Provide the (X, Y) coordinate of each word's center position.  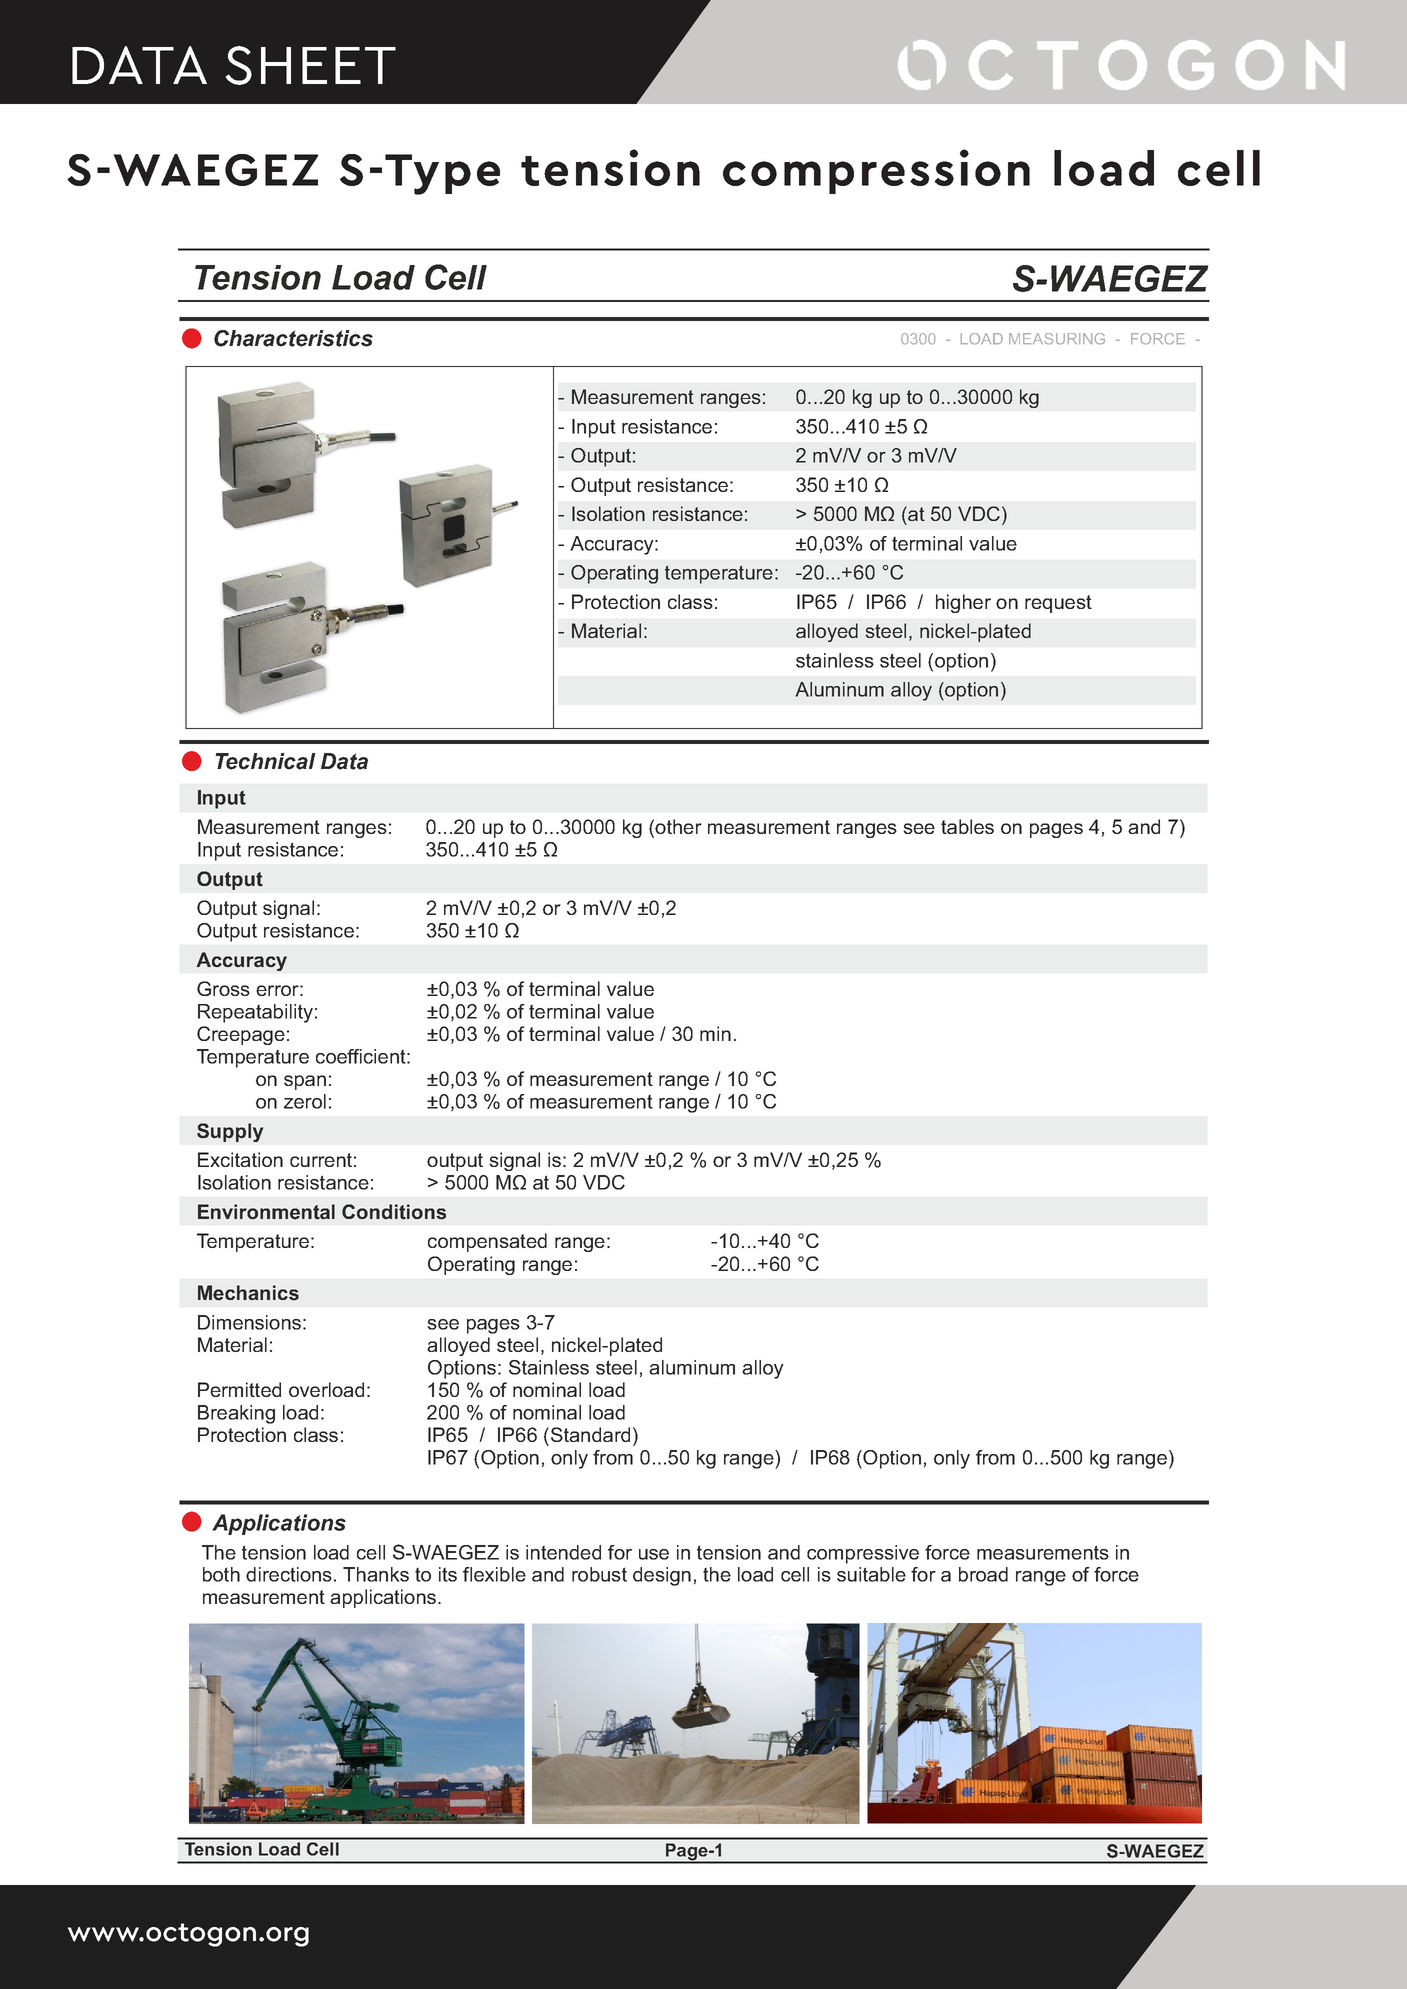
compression (876, 171)
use (654, 1554)
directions (289, 1574)
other (677, 828)
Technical (265, 761)
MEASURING (1057, 338)
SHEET (310, 65)
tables (967, 826)
